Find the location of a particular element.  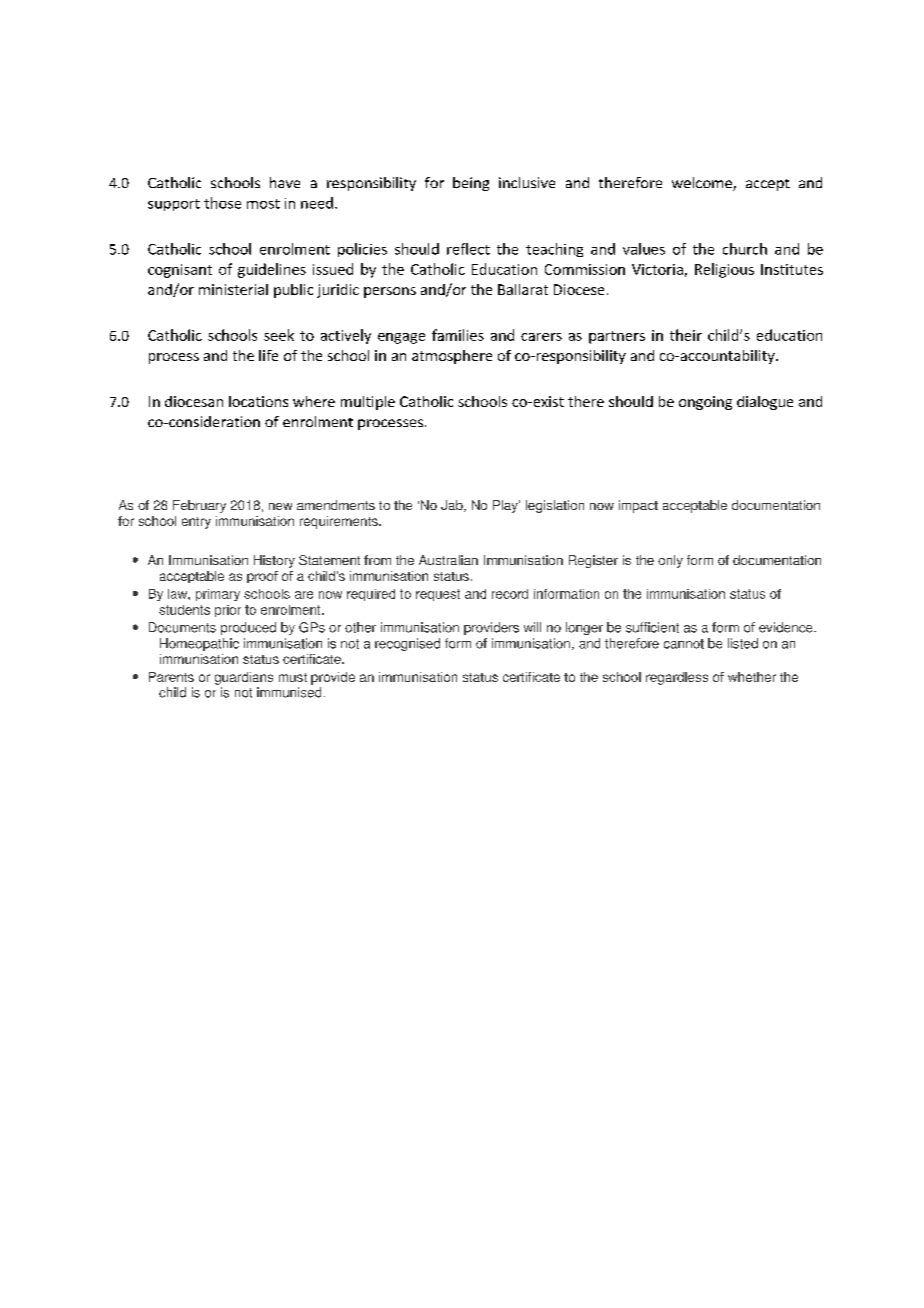

church is located at coordinates (745, 249).
